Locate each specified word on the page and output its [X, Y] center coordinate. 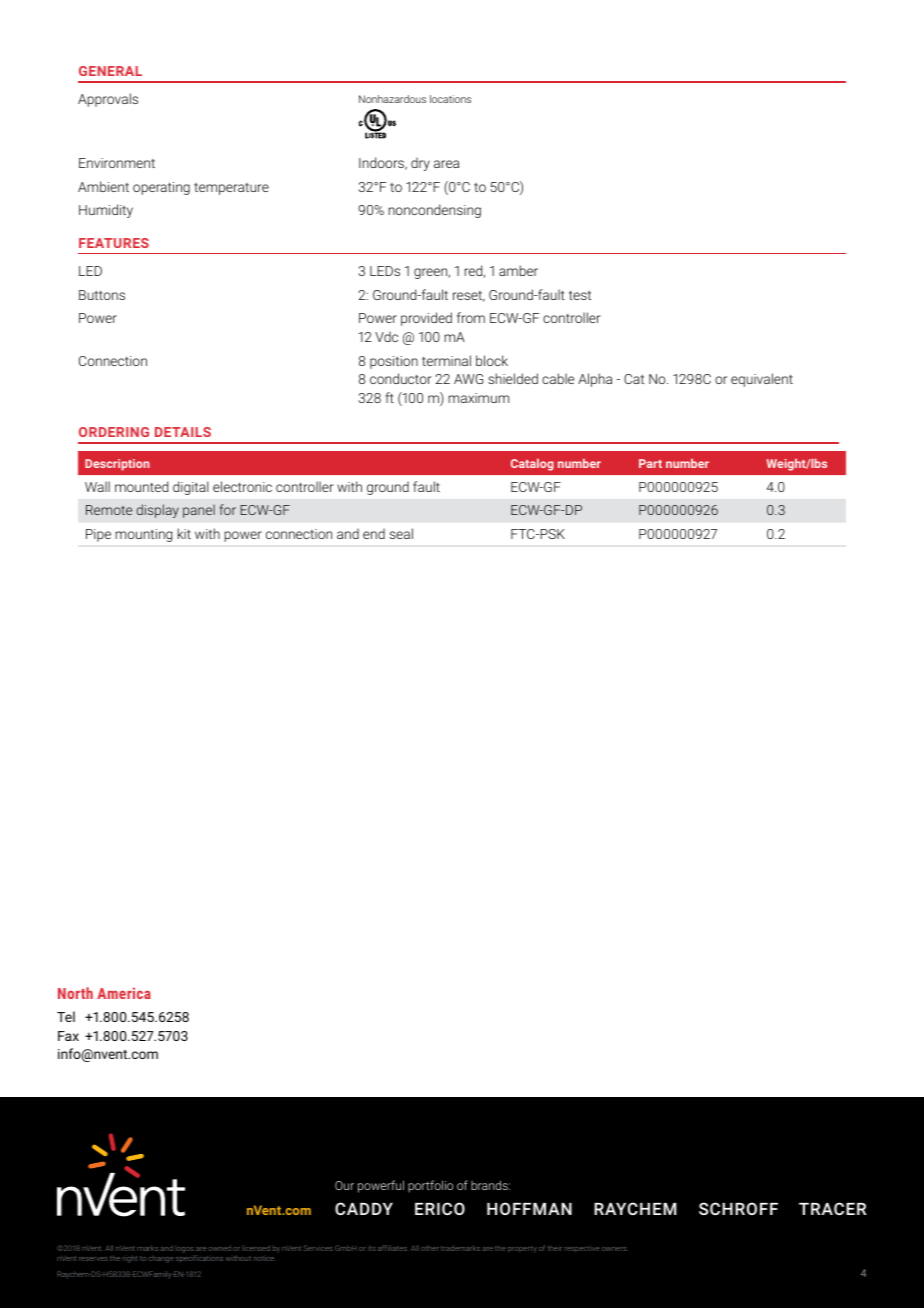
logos [184, 1249]
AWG [468, 379]
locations [450, 99]
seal [401, 533]
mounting [144, 535]
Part [650, 463]
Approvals [108, 100]
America [124, 993]
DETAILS [183, 432]
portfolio [430, 1186]
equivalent [762, 380]
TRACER [832, 1208]
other [430, 1248]
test [580, 295]
